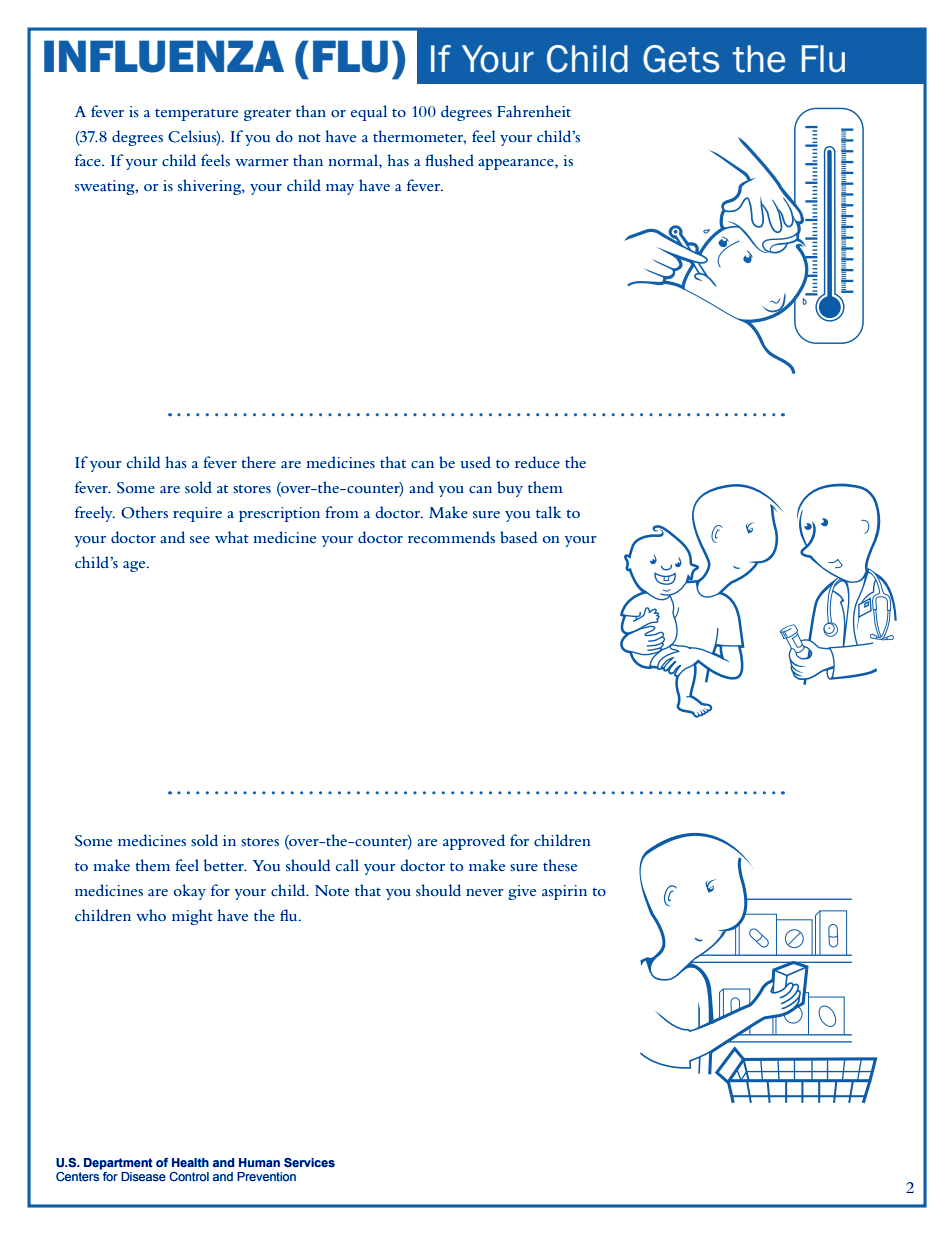 The image size is (952, 1233). Describe the element at coordinates (369, 113) in the document. I see `equal` at that location.
